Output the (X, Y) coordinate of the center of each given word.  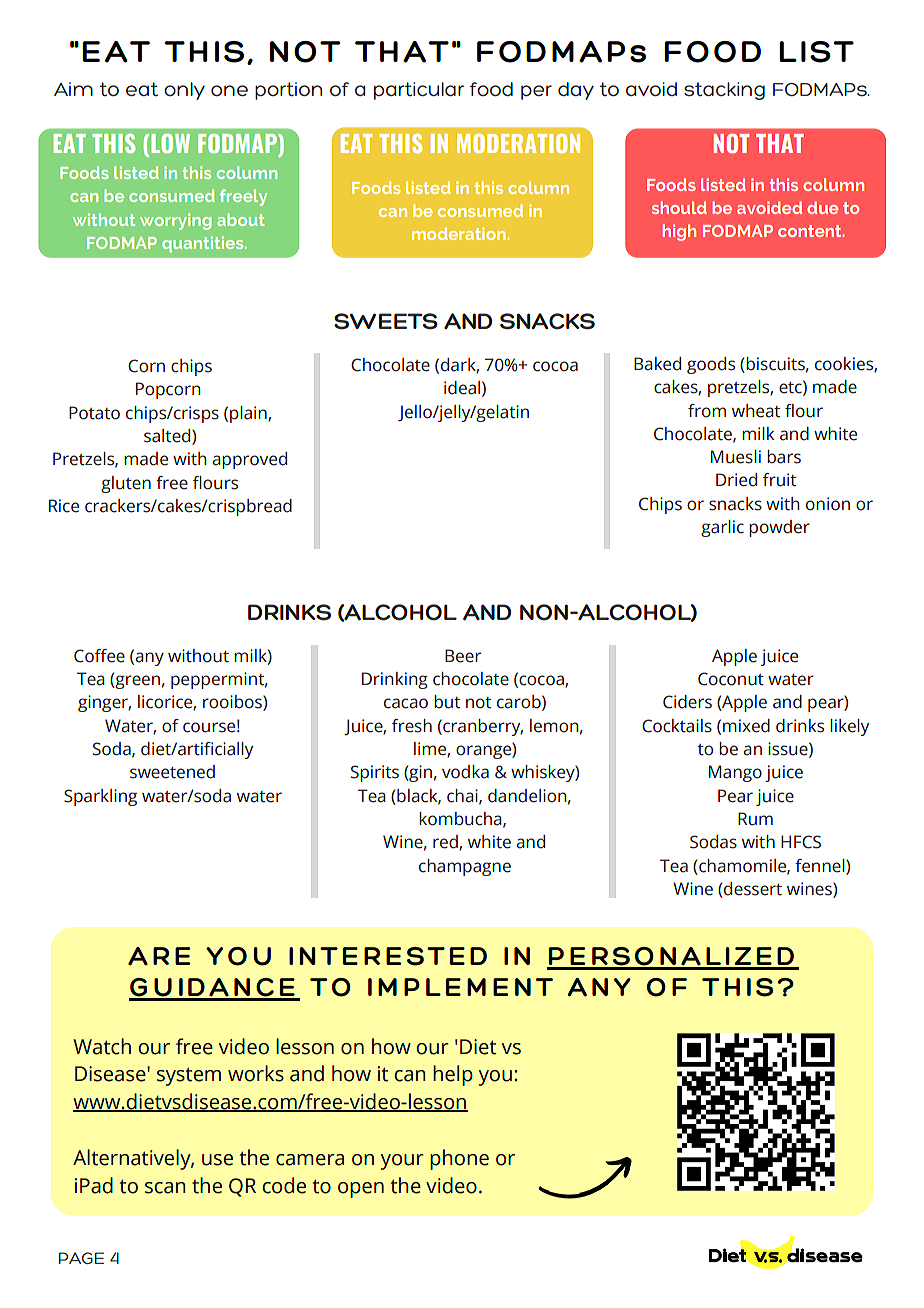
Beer (463, 656)
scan (165, 1188)
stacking (724, 91)
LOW (170, 143)
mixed (746, 726)
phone (459, 1159)
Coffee (99, 656)
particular (419, 91)
